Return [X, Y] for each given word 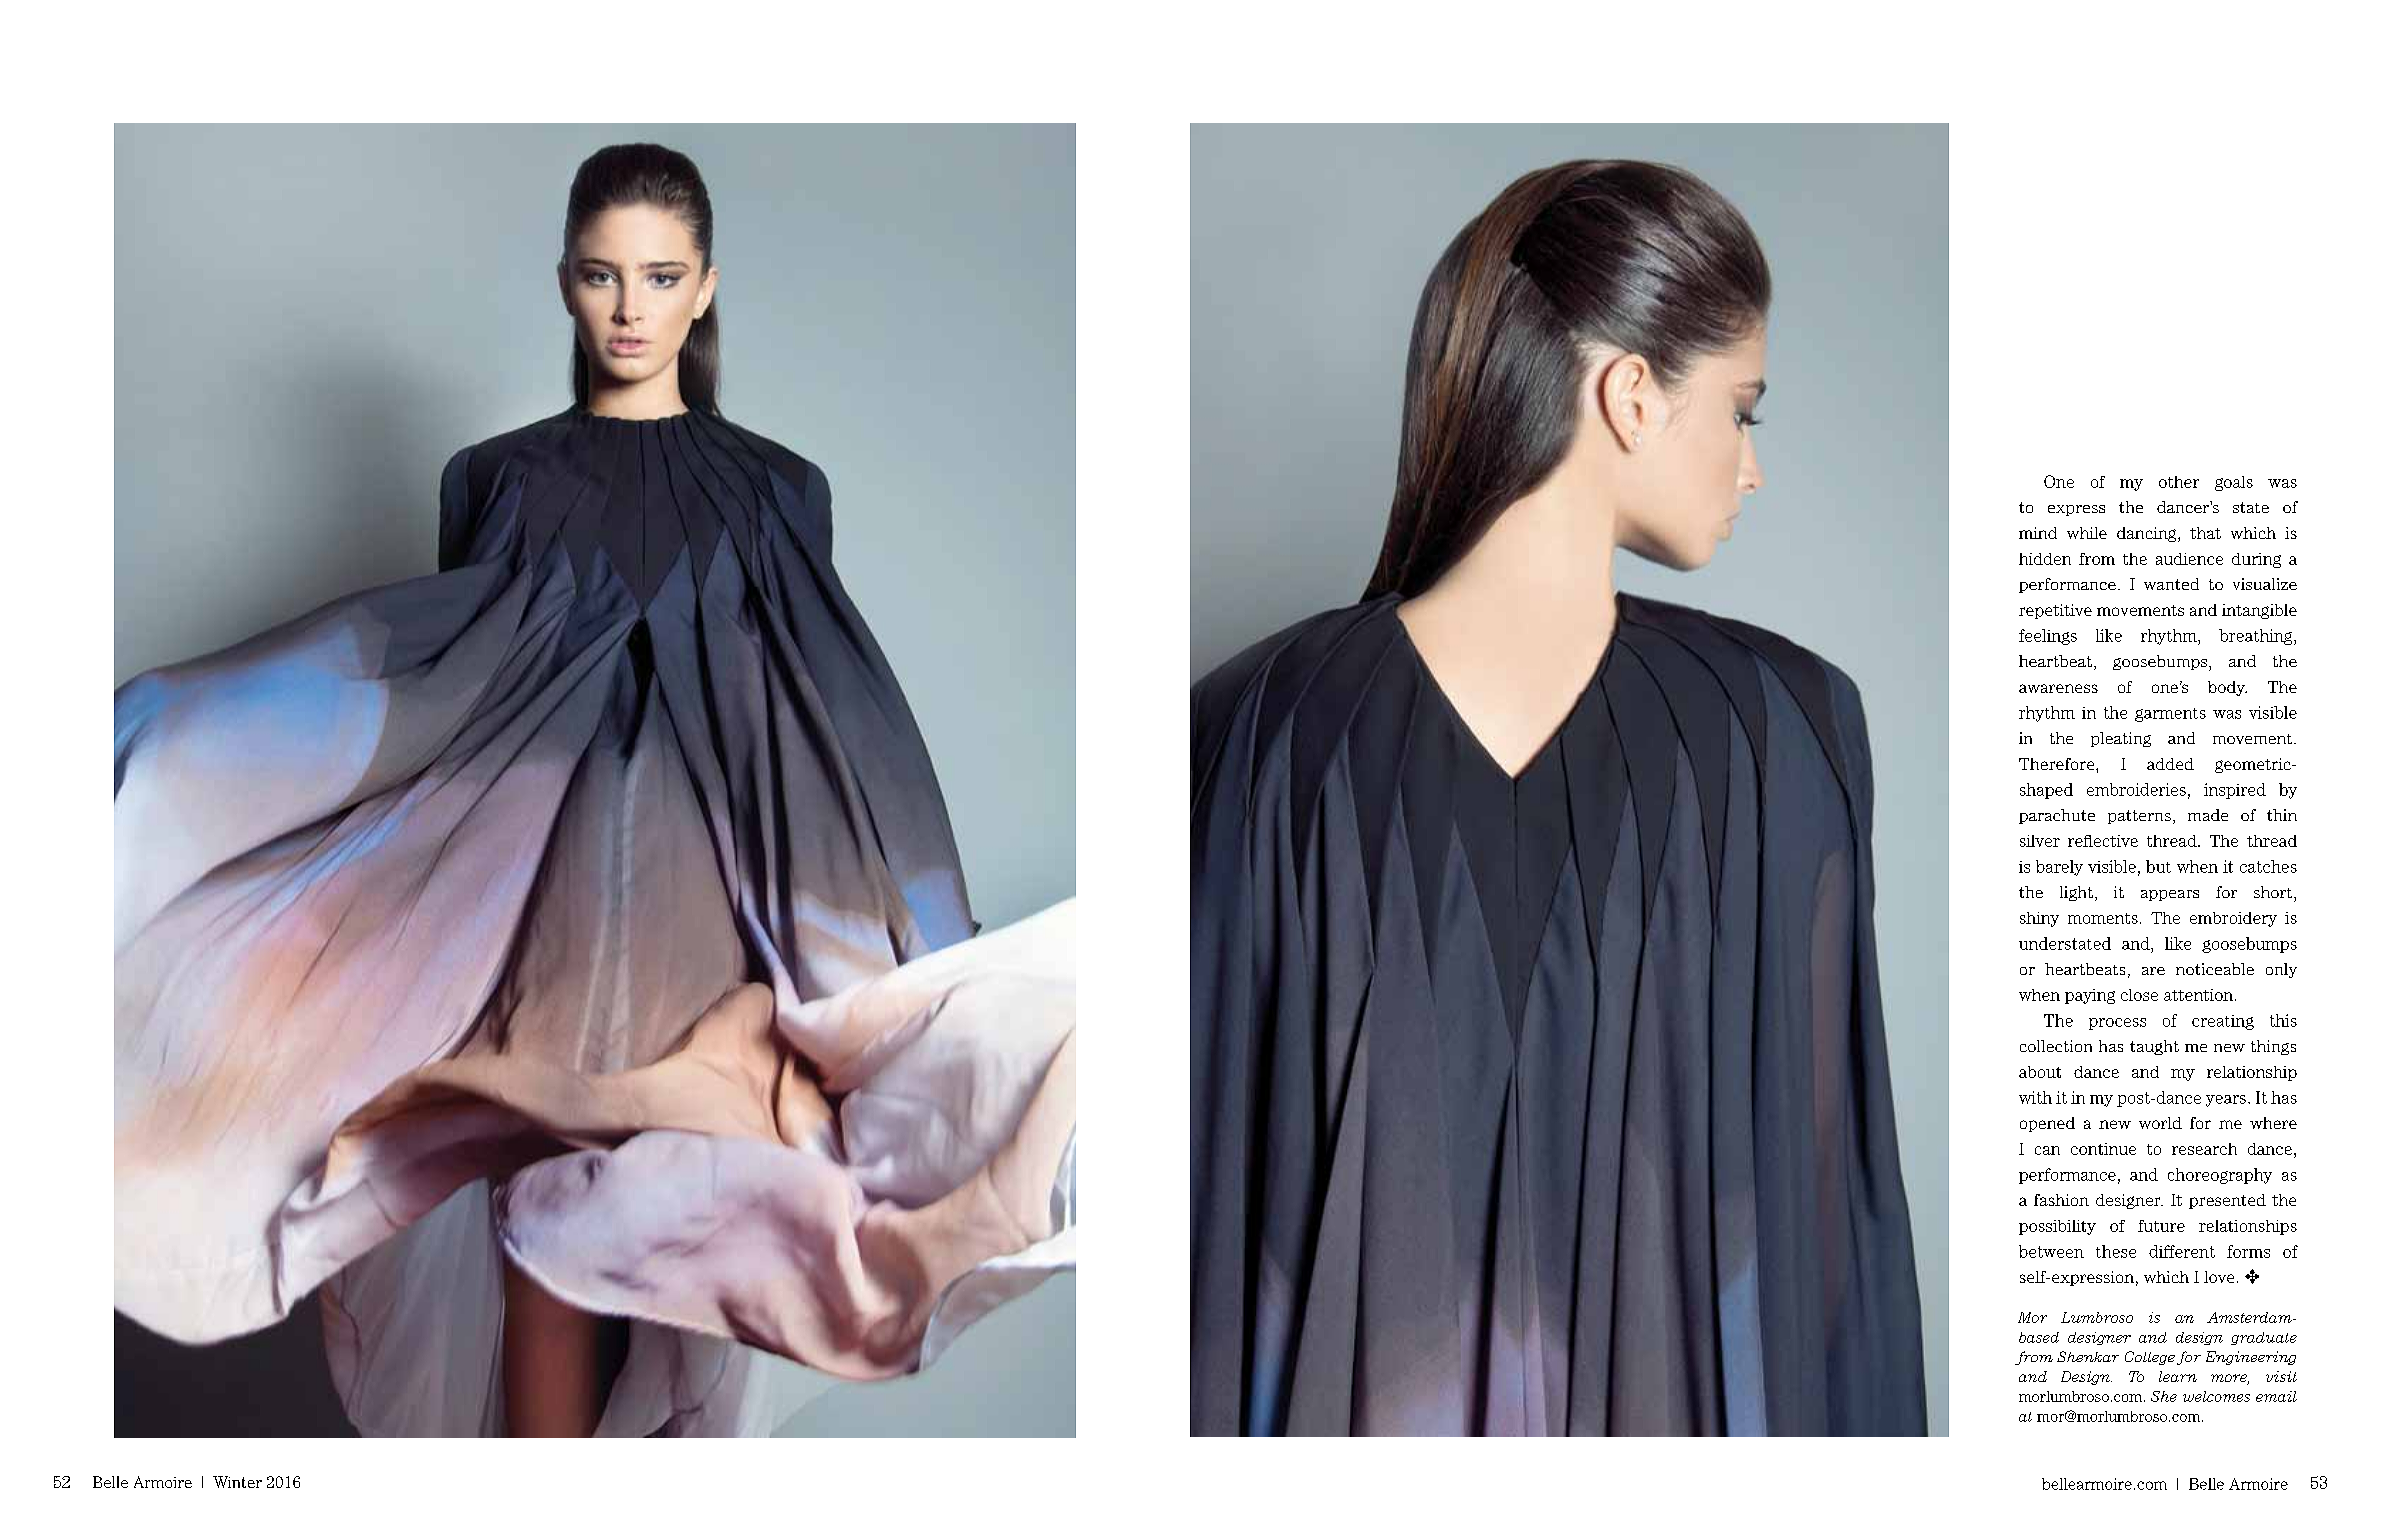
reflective [2103, 841]
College [2150, 1358]
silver [2040, 841]
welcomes [2216, 1396]
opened [2047, 1124]
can [2047, 1150]
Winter [237, 1482]
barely [2059, 868]
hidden [2045, 559]
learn [2178, 1376]
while [2087, 533]
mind [2038, 533]
